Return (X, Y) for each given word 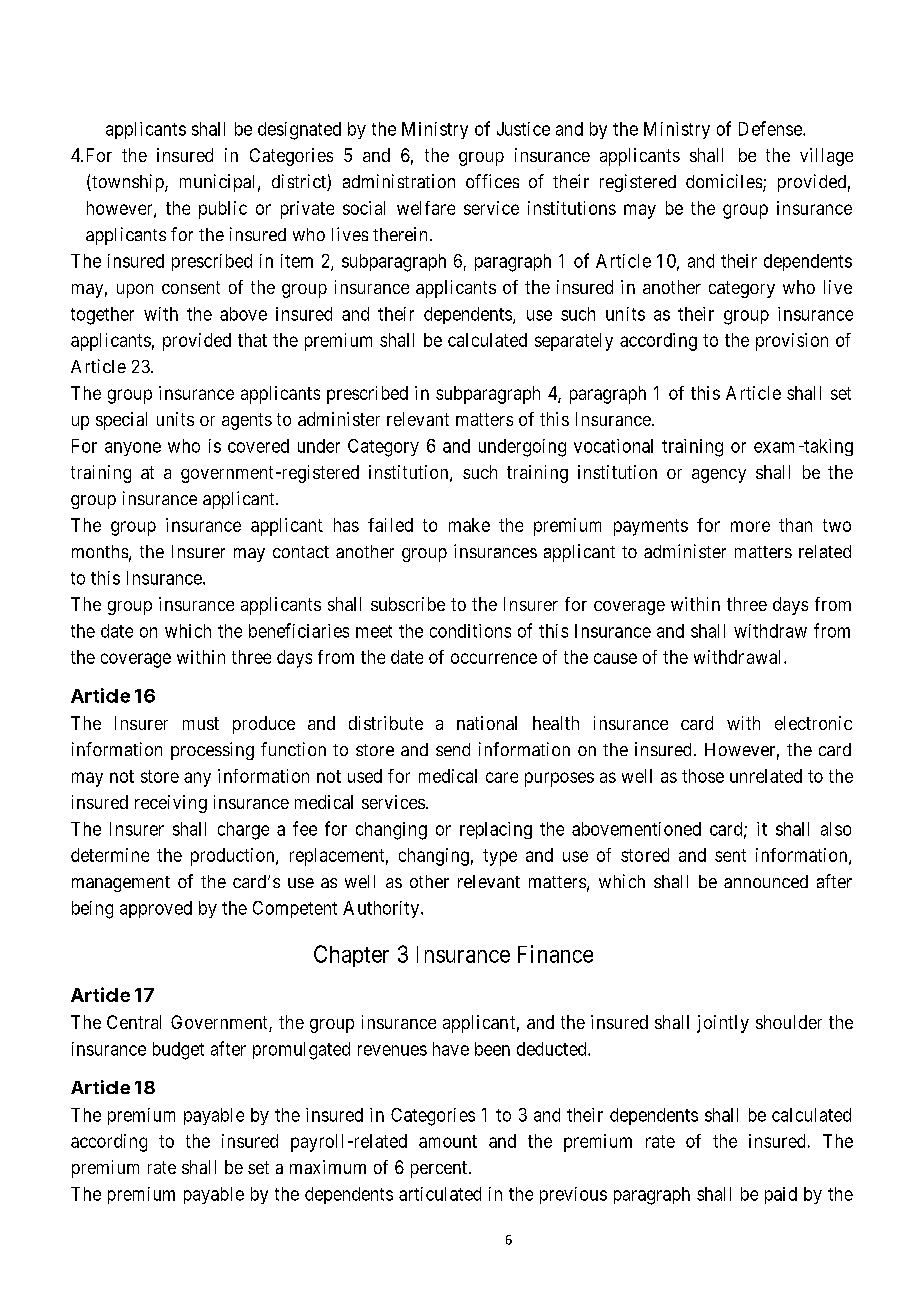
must (201, 723)
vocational (613, 446)
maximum (328, 1167)
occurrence (494, 658)
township (128, 183)
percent (439, 1169)
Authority (381, 909)
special (121, 421)
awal (766, 657)
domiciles (724, 181)
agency (719, 476)
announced (766, 881)
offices (492, 181)
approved (156, 909)
